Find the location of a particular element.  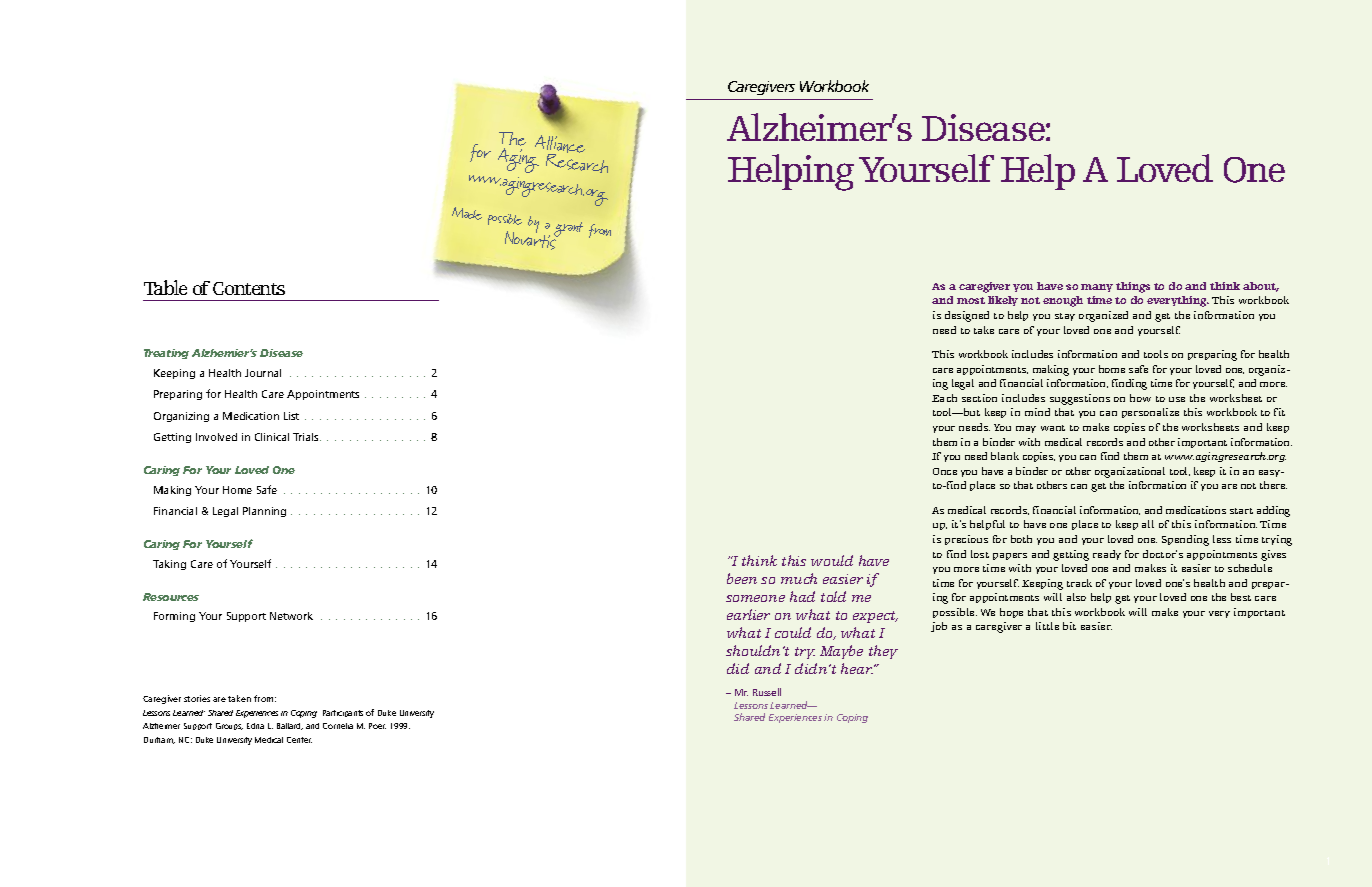

Table is located at coordinates (165, 287).
